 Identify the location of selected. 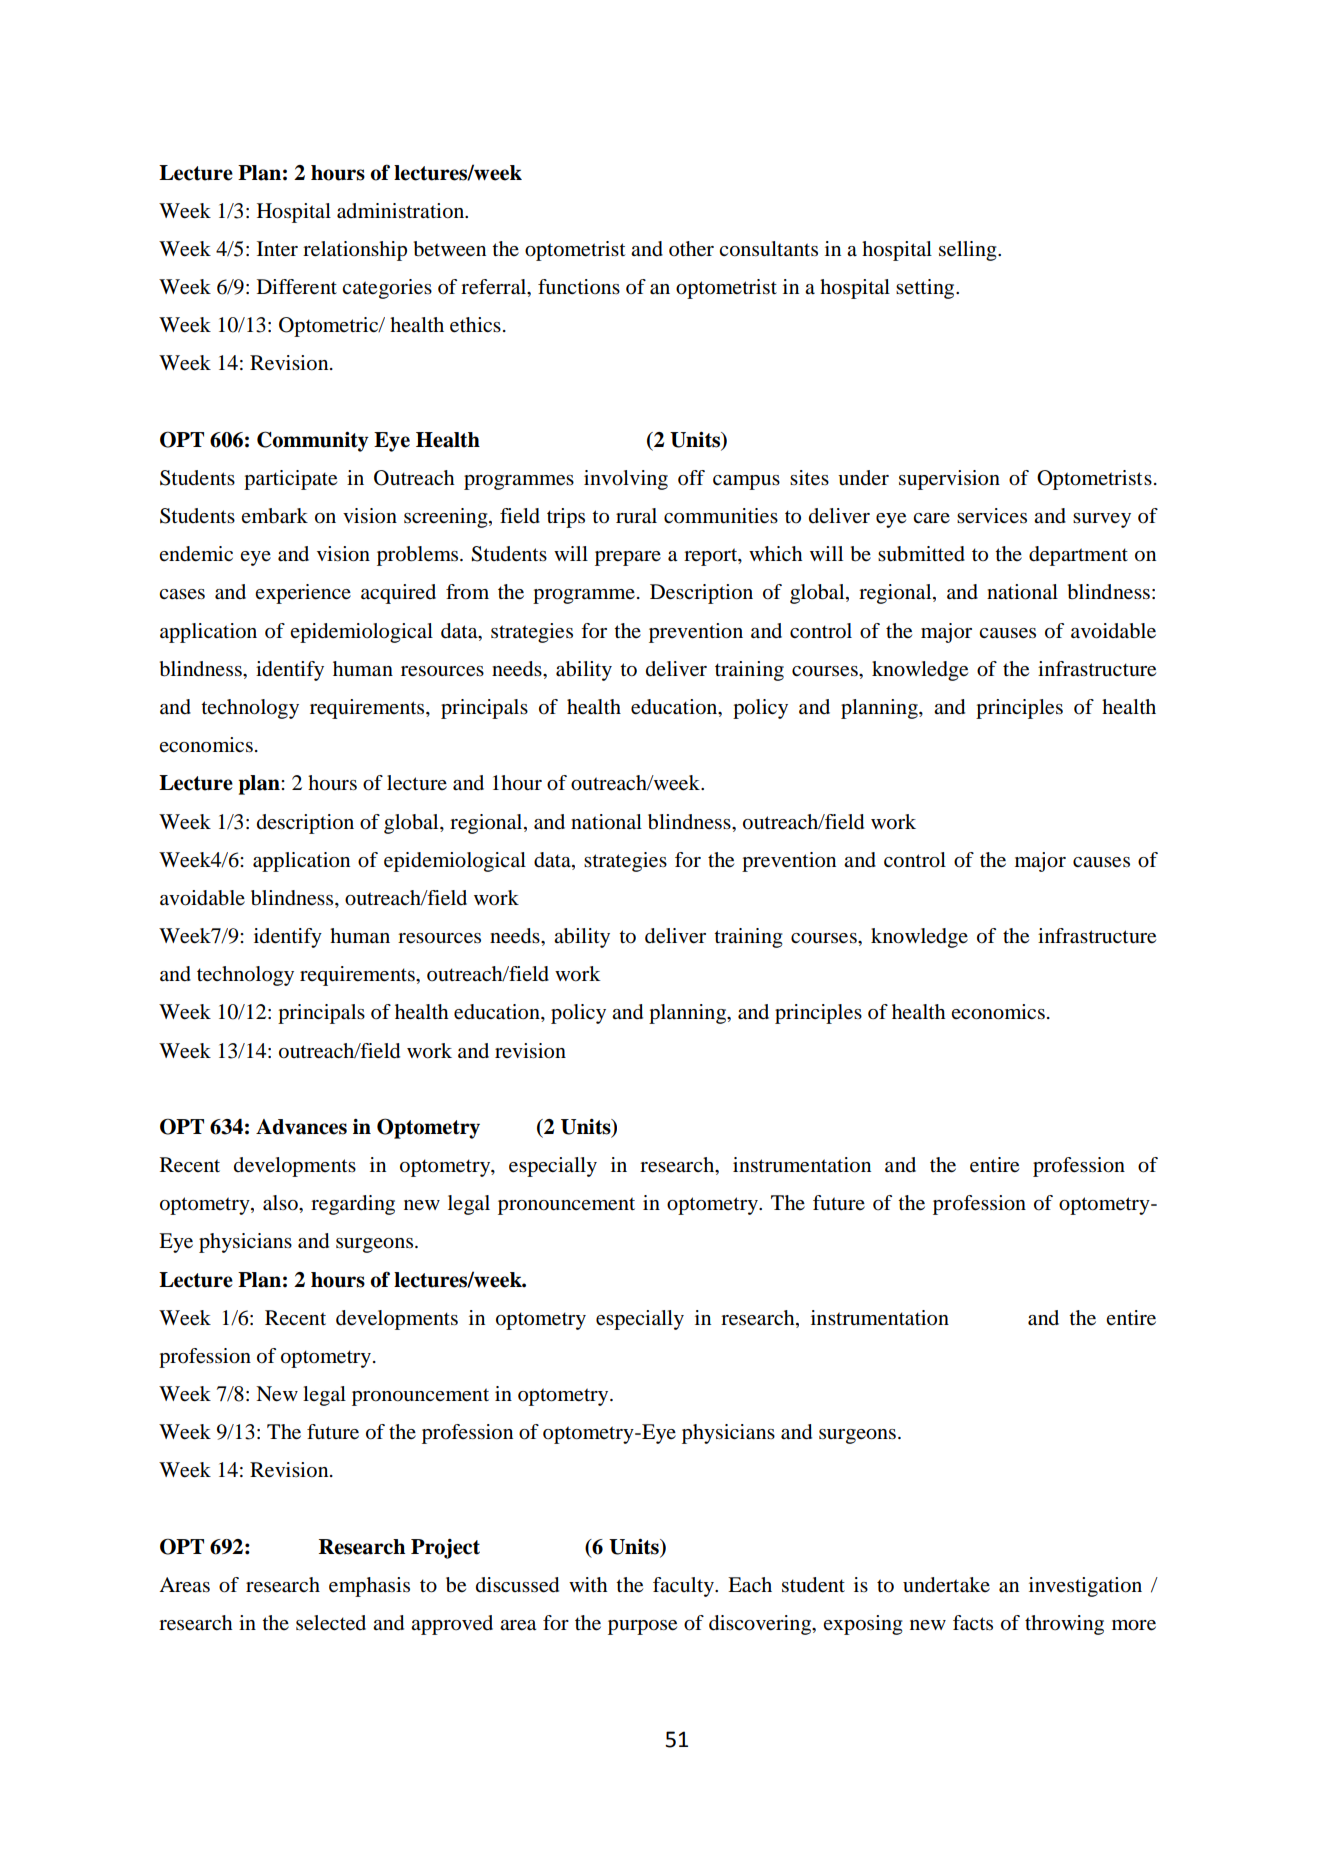
(331, 1623).
